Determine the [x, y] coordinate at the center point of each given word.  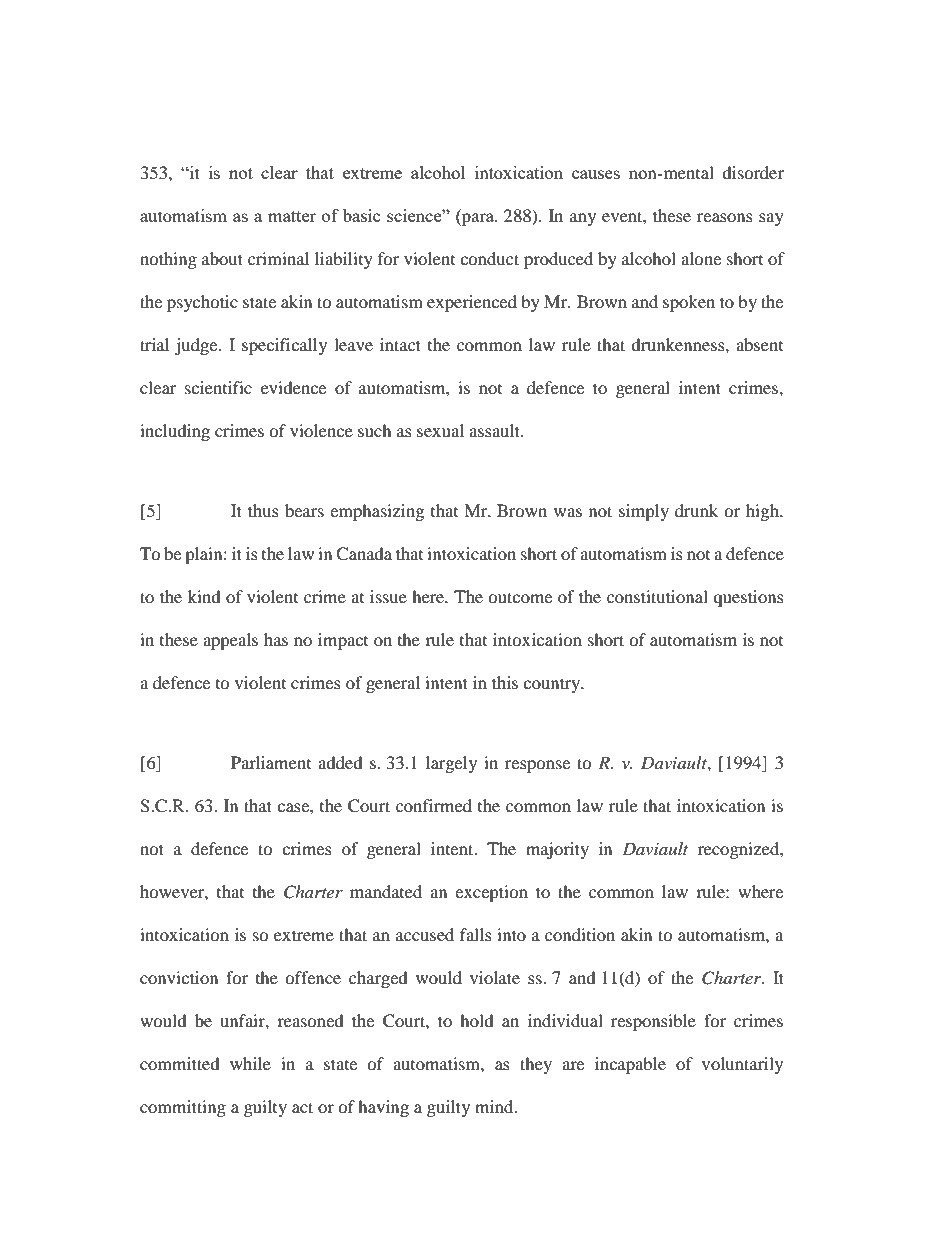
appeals [230, 641]
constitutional [657, 596]
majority [557, 850]
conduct [489, 258]
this [505, 682]
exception [491, 893]
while [250, 1063]
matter [292, 216]
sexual [440, 430]
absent [759, 344]
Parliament [271, 762]
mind [495, 1106]
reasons [725, 217]
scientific [218, 387]
